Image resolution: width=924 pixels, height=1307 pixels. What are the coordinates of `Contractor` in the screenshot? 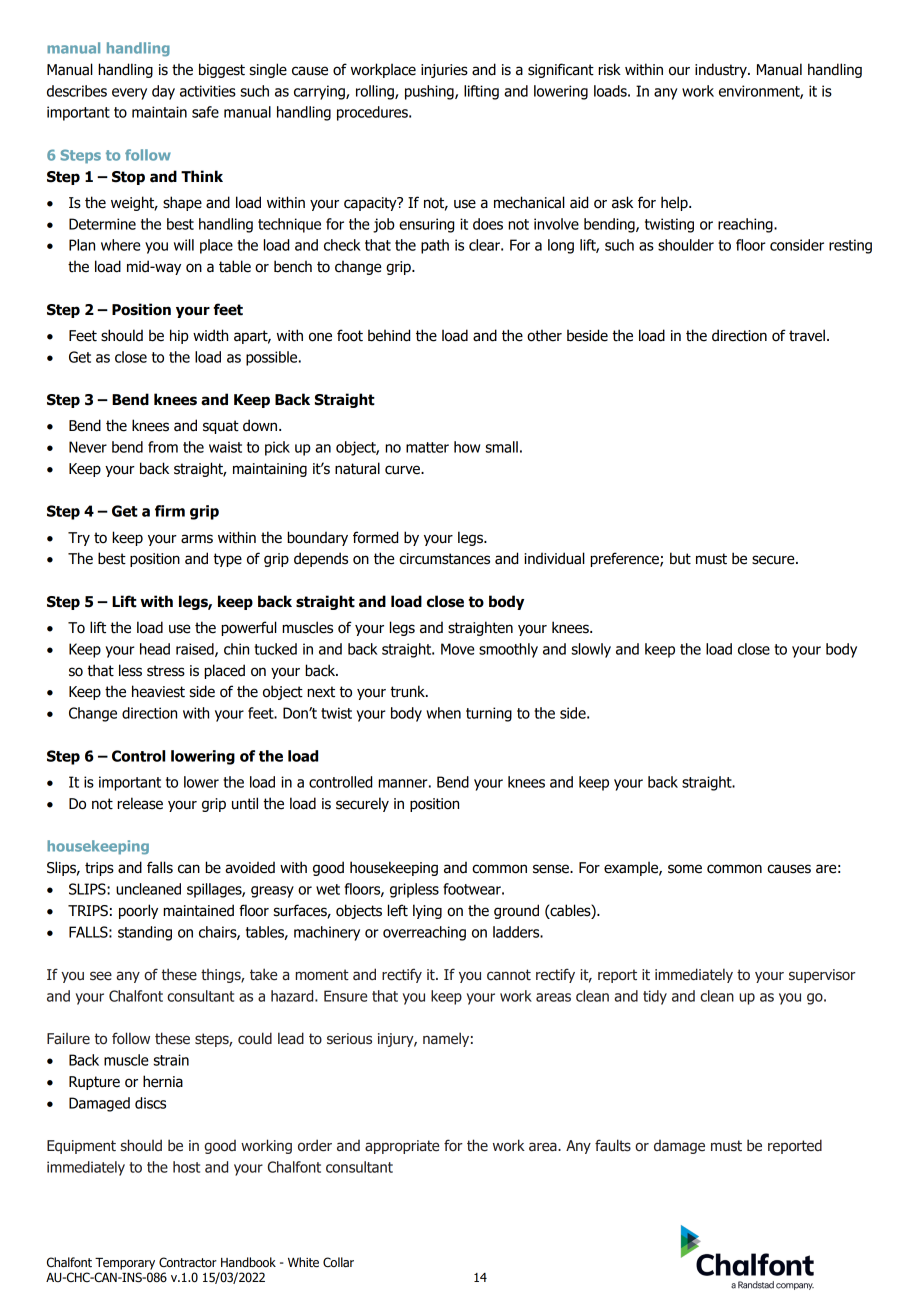 It's located at (188, 1262).
